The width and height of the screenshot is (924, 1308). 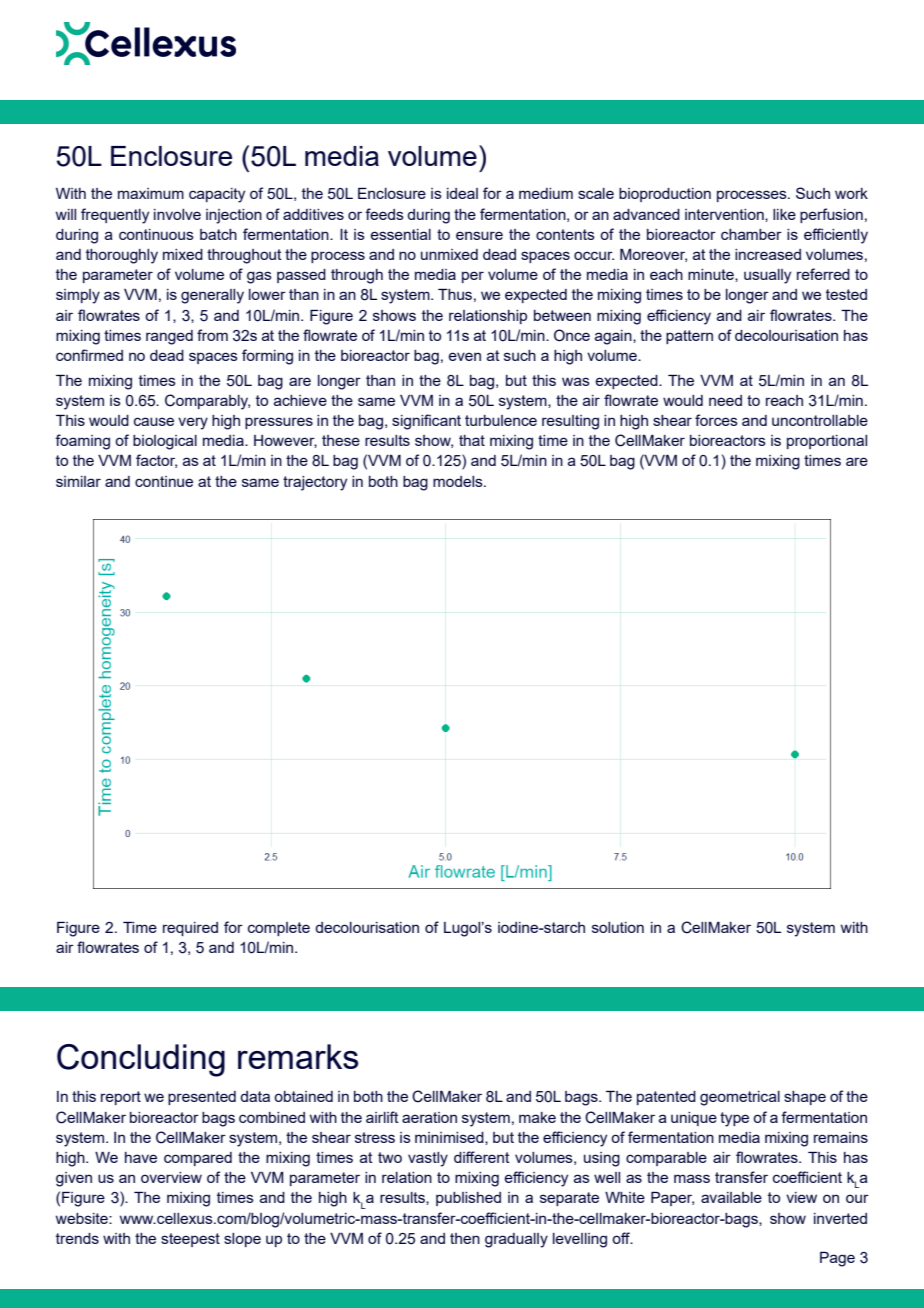 What do you see at coordinates (751, 234) in the screenshot?
I see `chamber` at bounding box center [751, 234].
